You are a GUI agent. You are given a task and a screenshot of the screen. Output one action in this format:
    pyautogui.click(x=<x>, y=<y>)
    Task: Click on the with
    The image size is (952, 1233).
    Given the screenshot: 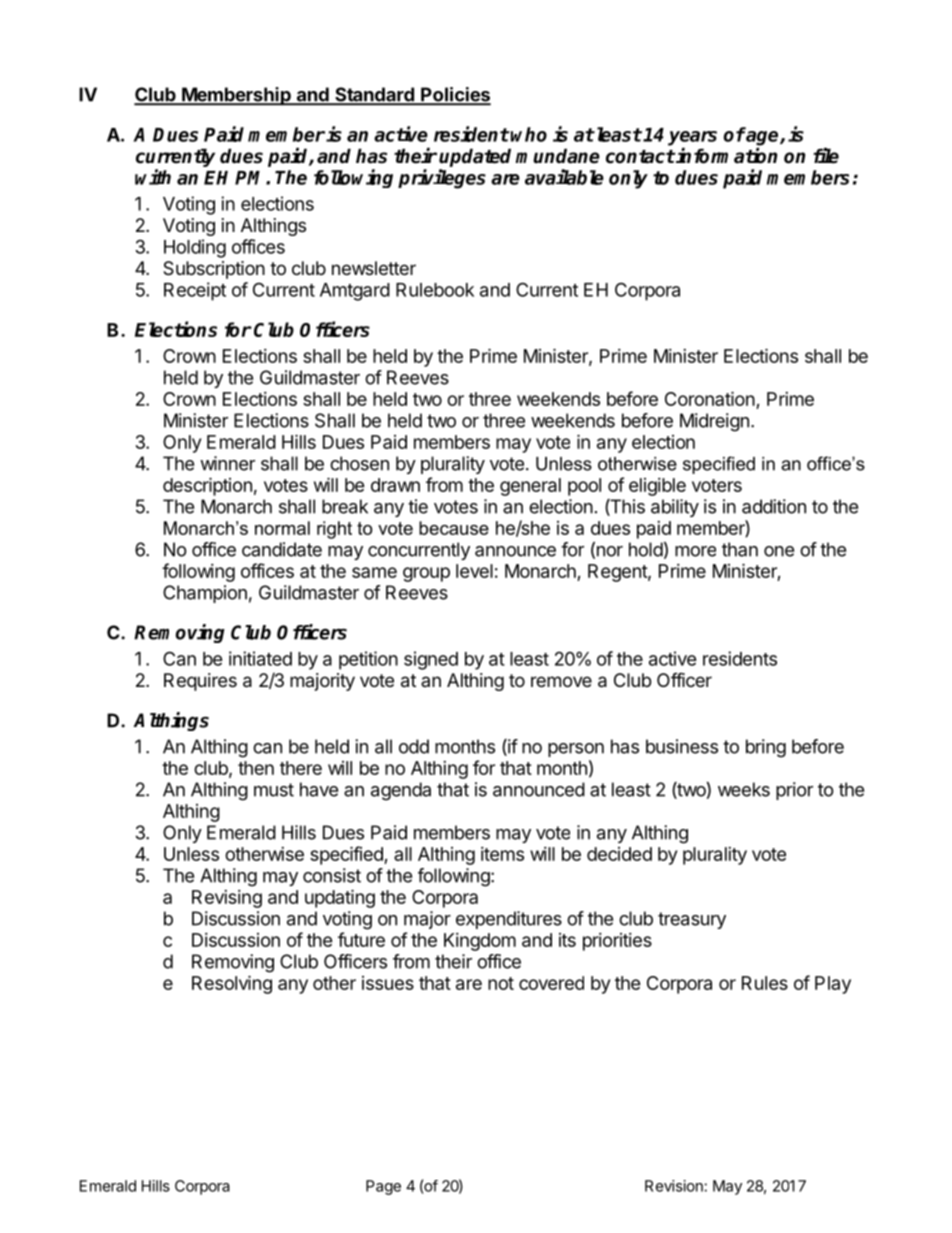 What is the action you would take?
    pyautogui.click(x=153, y=177)
